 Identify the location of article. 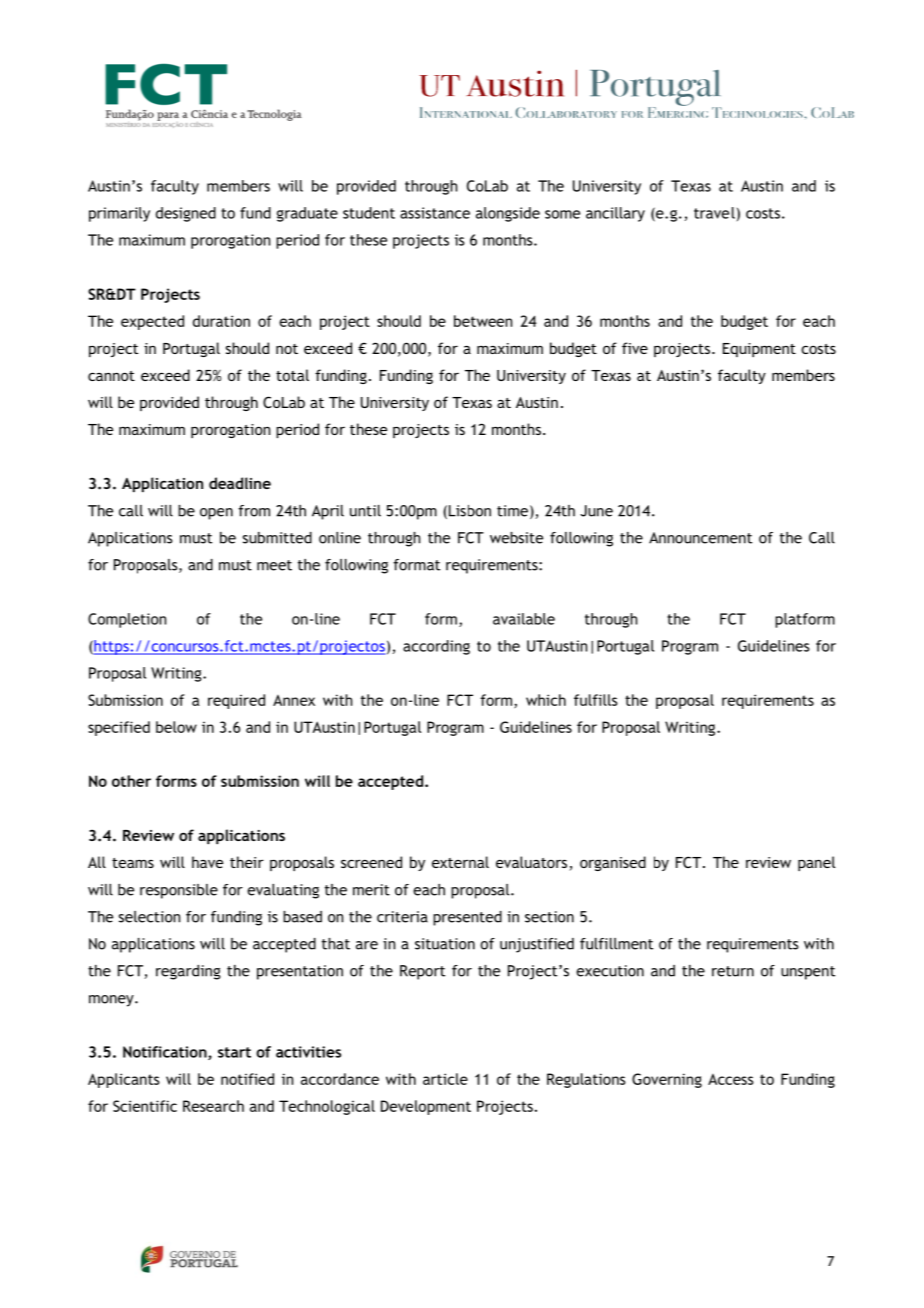
(445, 1079).
